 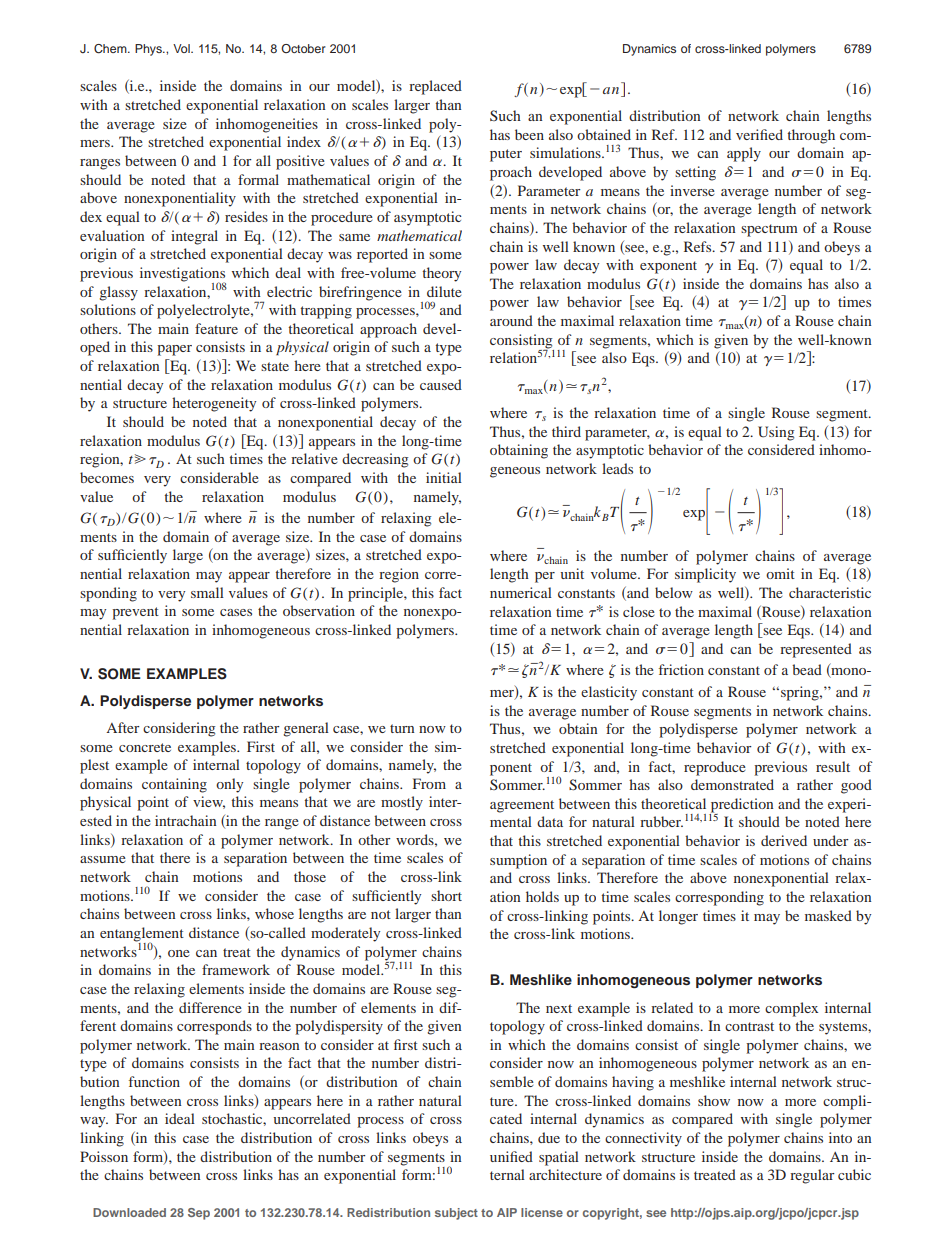 What do you see at coordinates (741, 806) in the screenshot?
I see `prediction` at bounding box center [741, 806].
